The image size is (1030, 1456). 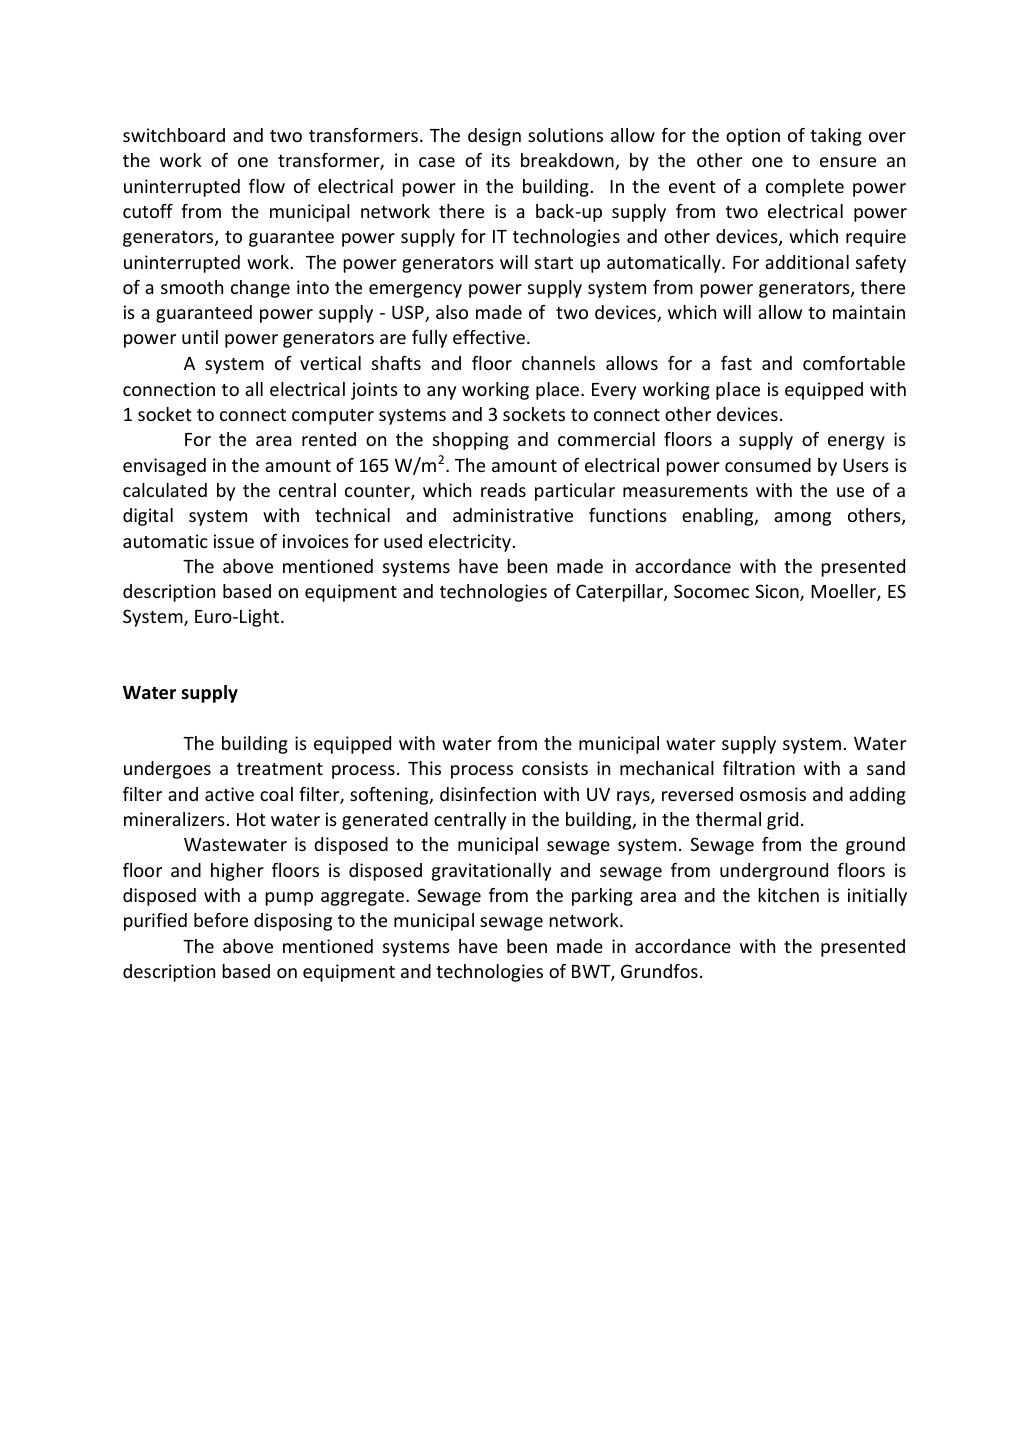 I want to click on administrative, so click(x=513, y=515).
